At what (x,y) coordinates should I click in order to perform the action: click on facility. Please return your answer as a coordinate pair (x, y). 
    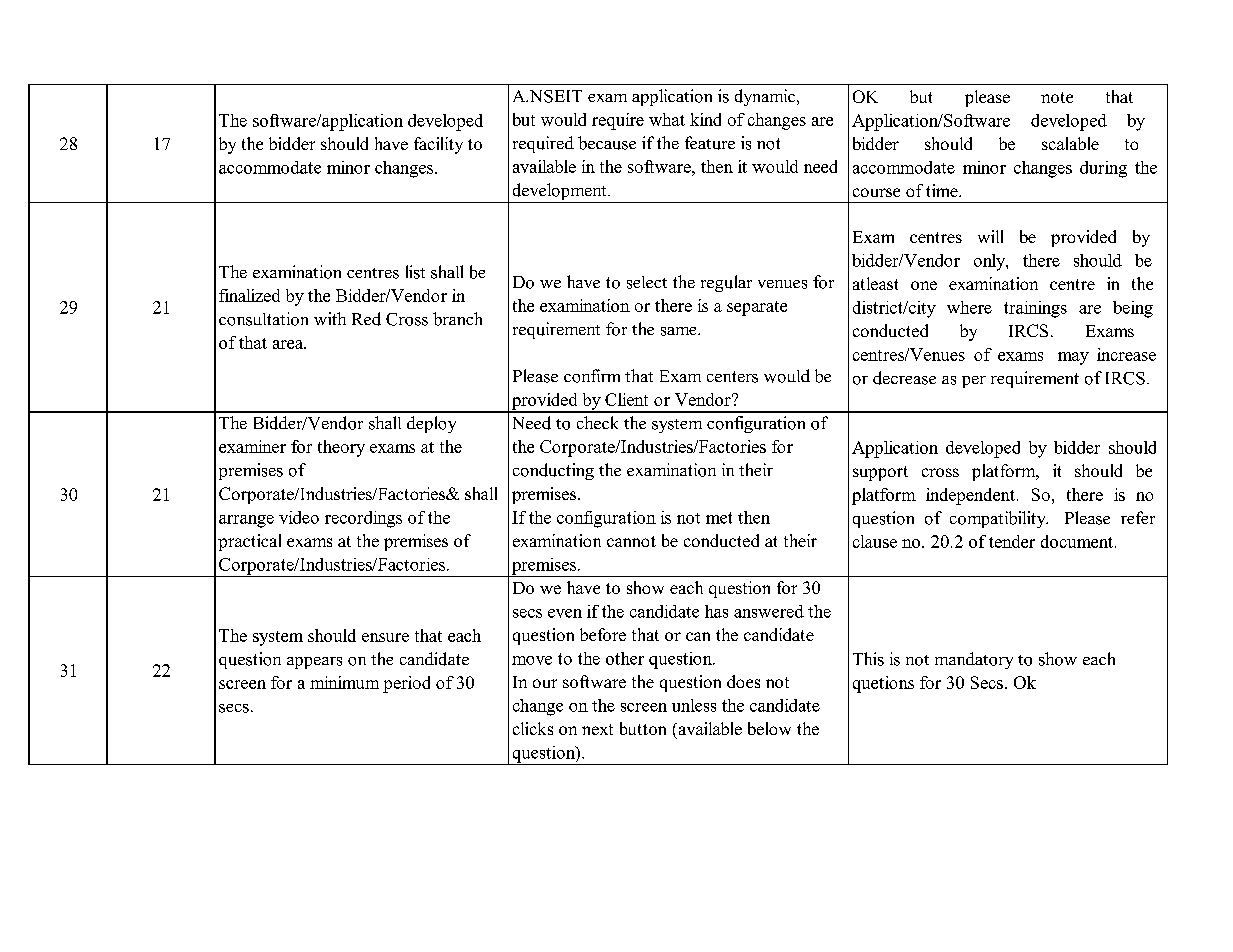
    Looking at the image, I should click on (438, 145).
